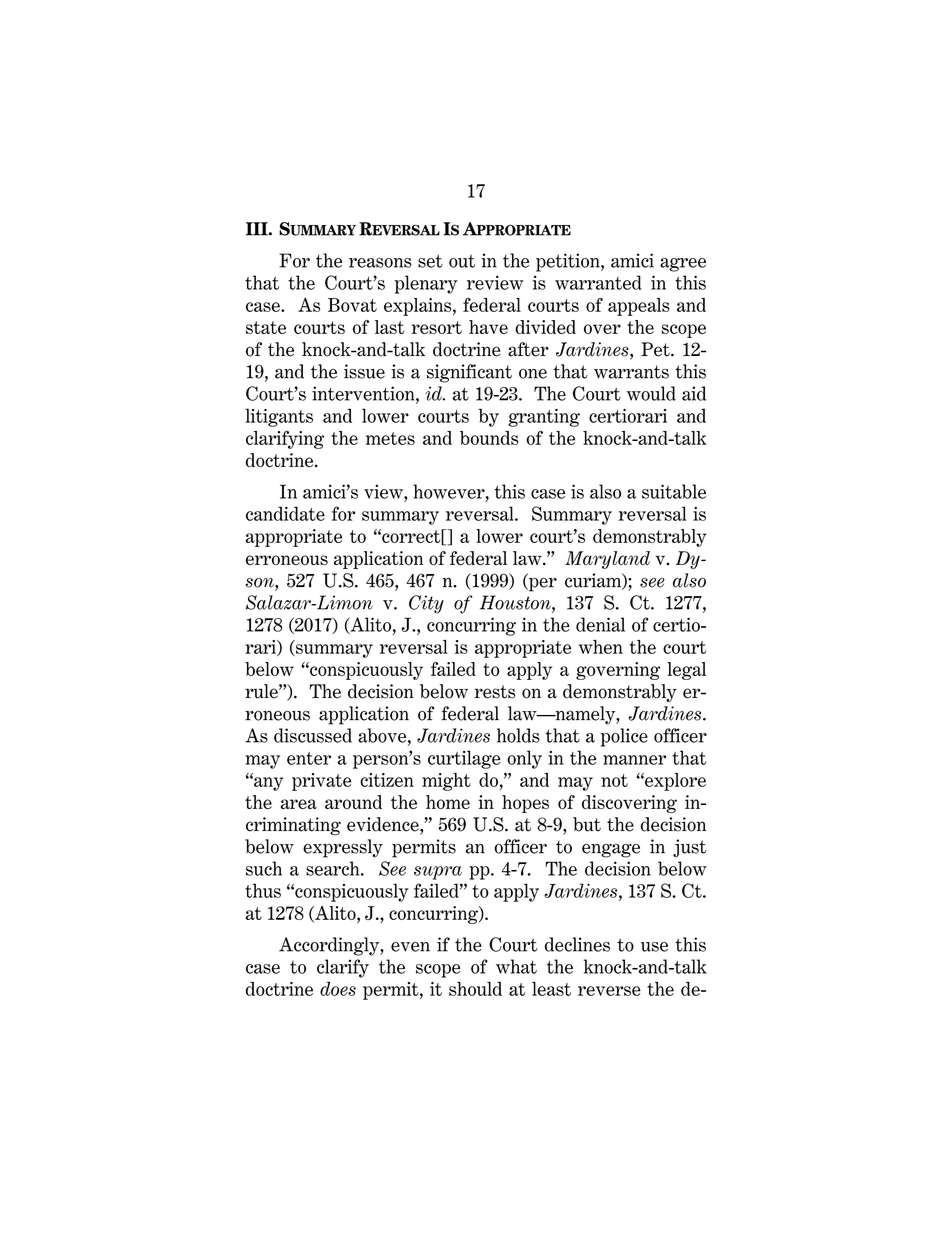 The width and height of the screenshot is (952, 1233). I want to click on should, so click(475, 989).
